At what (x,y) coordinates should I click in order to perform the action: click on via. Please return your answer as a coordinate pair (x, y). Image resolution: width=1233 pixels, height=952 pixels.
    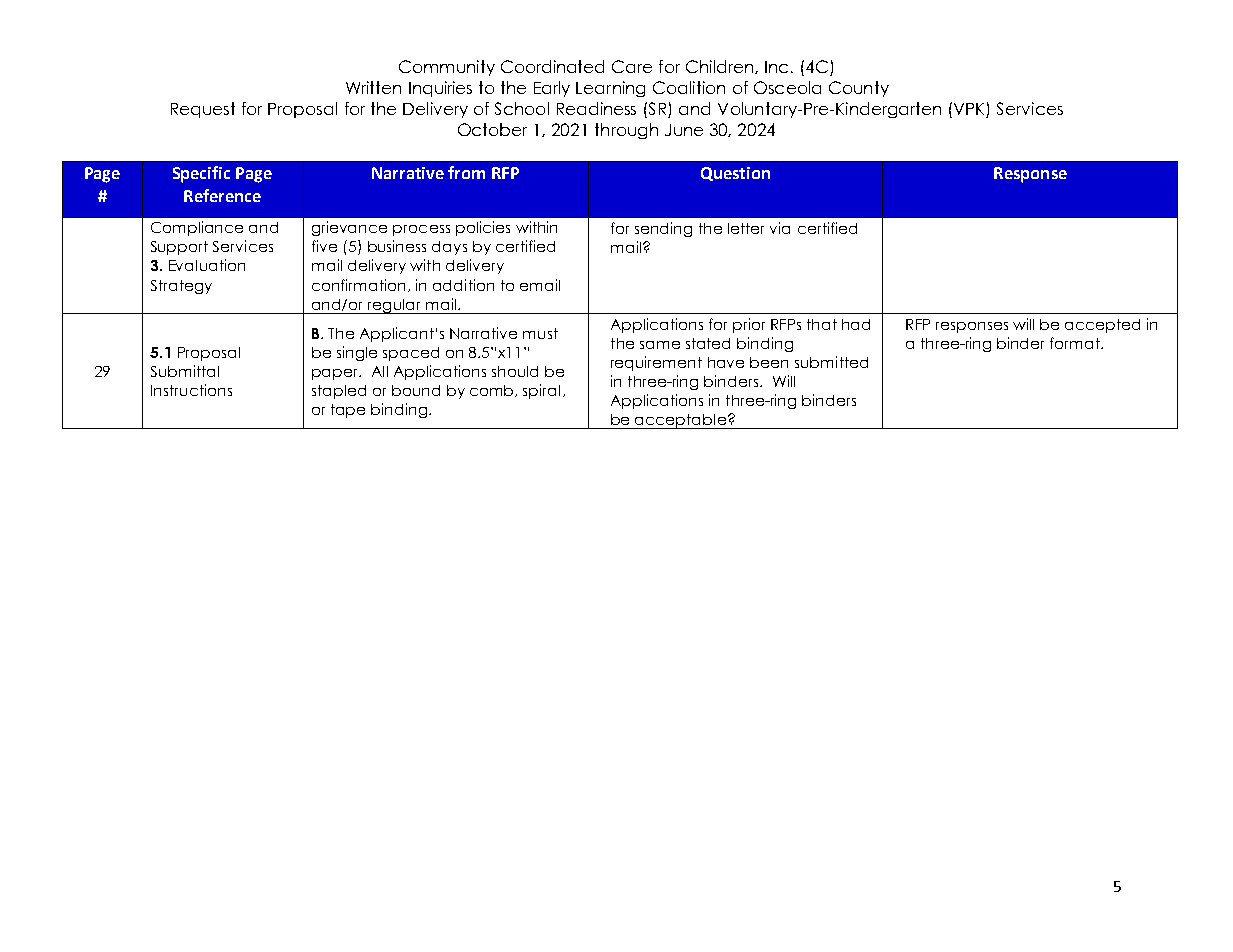
    Looking at the image, I should click on (780, 228).
